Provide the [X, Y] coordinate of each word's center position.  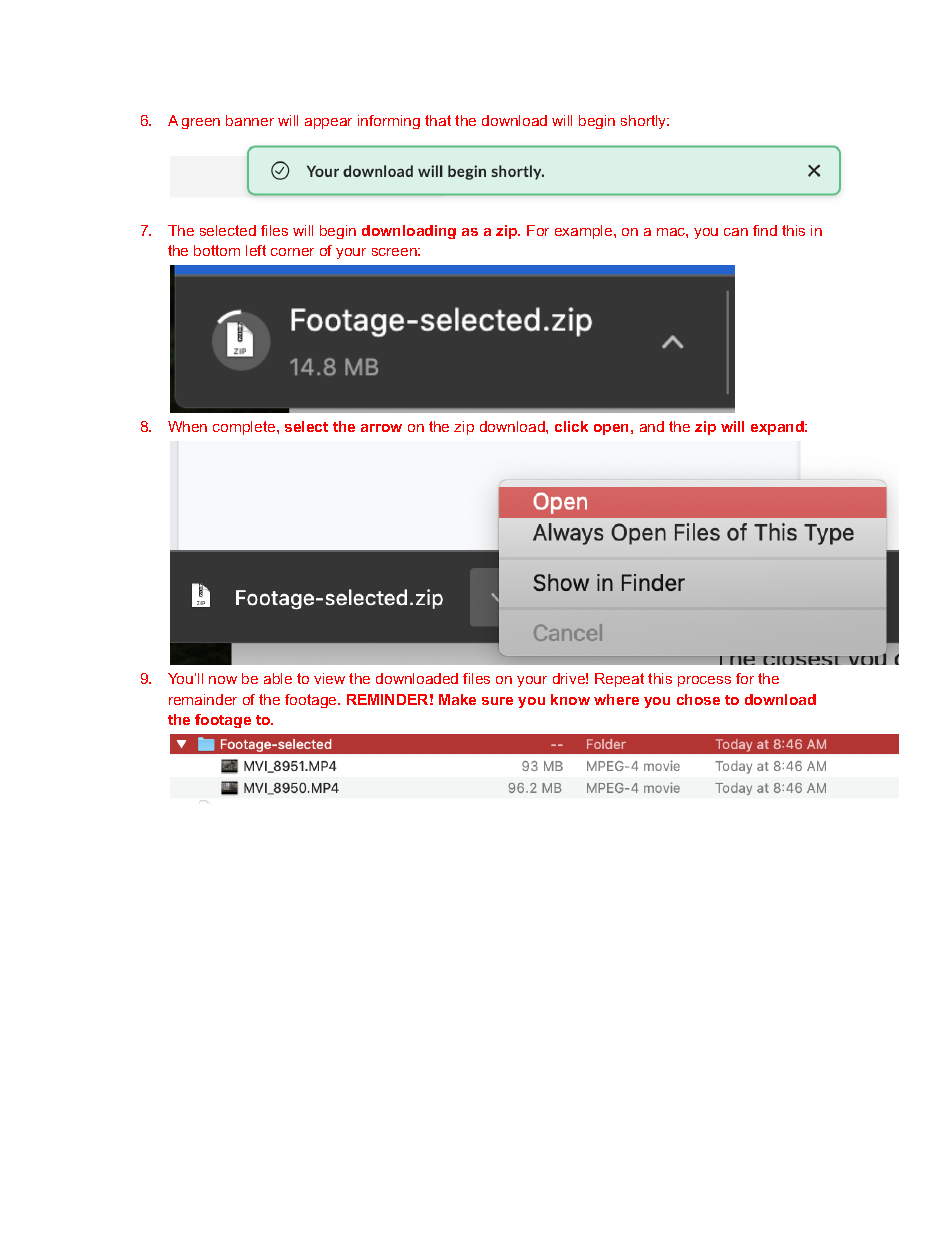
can [736, 232]
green [201, 123]
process [704, 681]
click [571, 426]
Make [457, 699]
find [765, 230]
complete [245, 428]
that [438, 120]
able [278, 678]
